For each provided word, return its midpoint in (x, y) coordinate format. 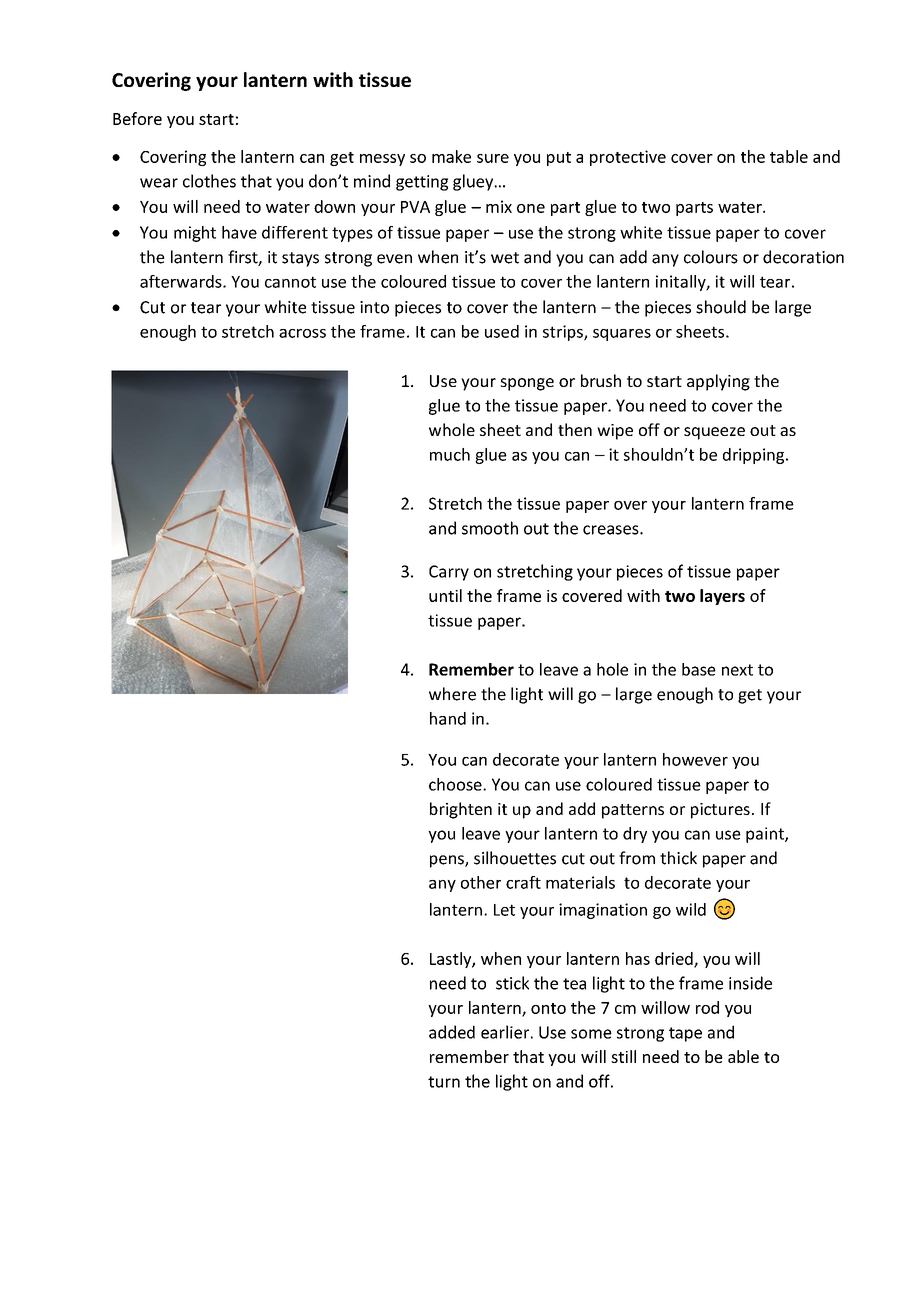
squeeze (714, 433)
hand (448, 718)
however (695, 759)
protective (628, 158)
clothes (209, 181)
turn (444, 1082)
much (450, 454)
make (451, 156)
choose (456, 784)
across (302, 333)
